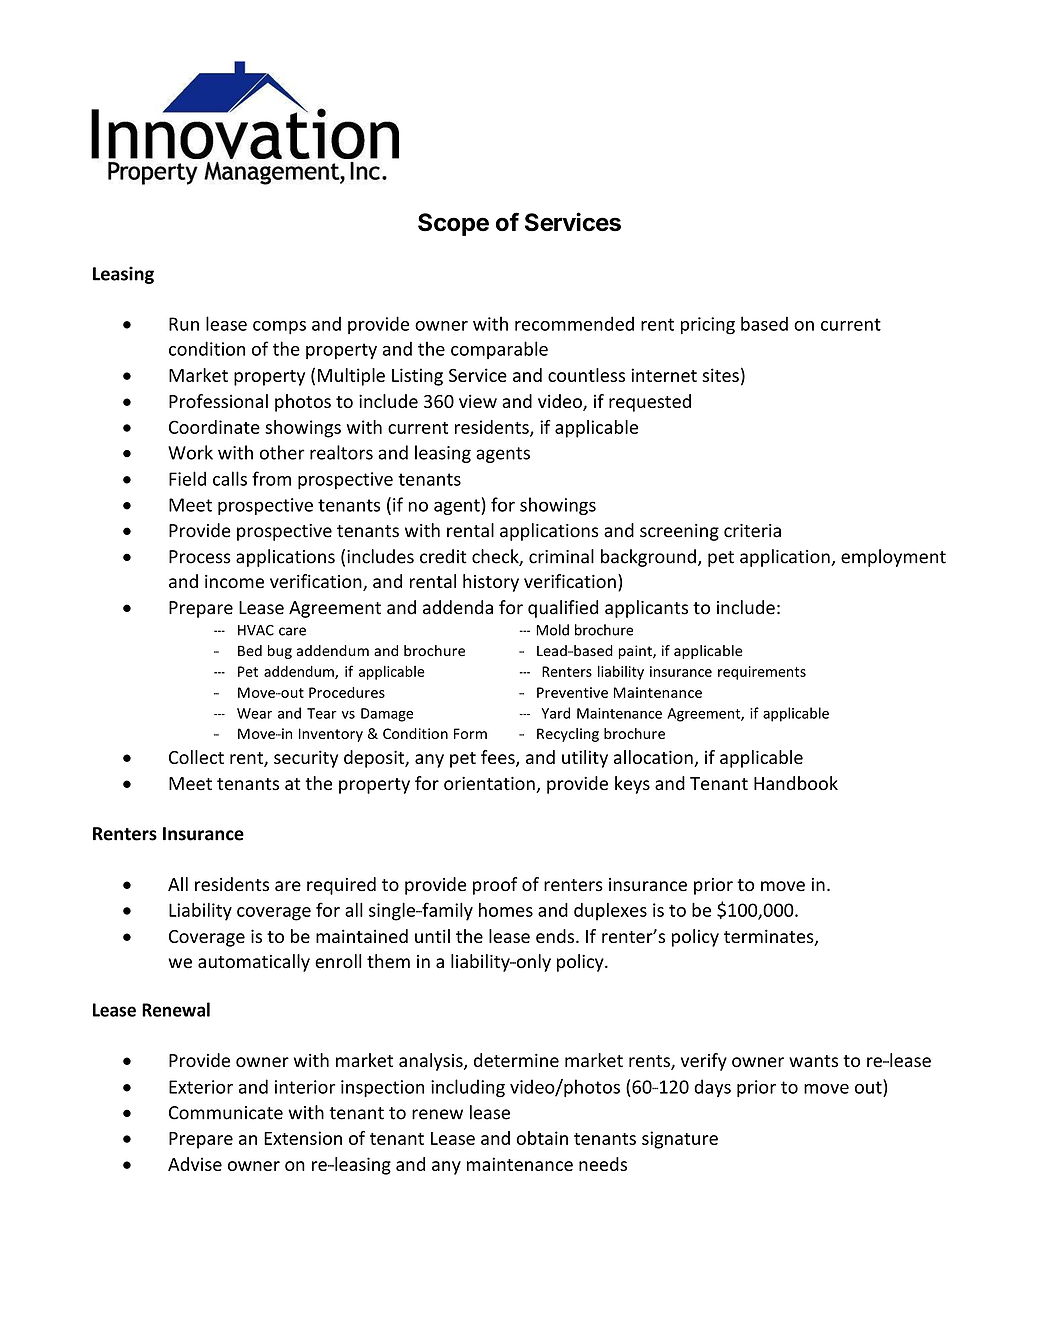 The width and height of the image is (1039, 1344). Describe the element at coordinates (762, 673) in the image. I see `requirements` at that location.
